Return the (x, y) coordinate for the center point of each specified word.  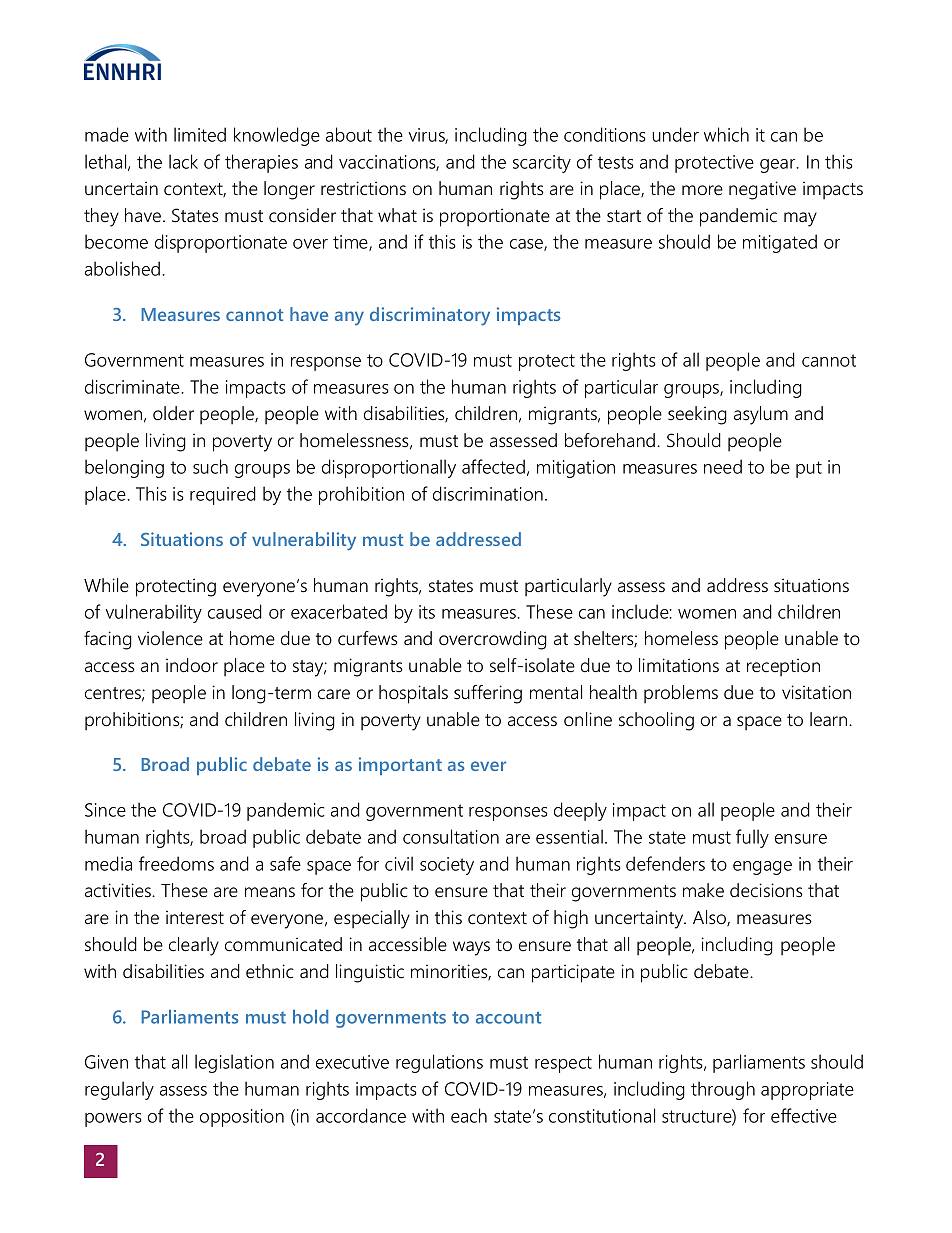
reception (783, 667)
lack (183, 161)
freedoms (176, 863)
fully (752, 838)
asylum (761, 415)
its (427, 612)
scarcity (542, 164)
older (173, 413)
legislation (234, 1063)
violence (170, 638)
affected (493, 466)
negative (762, 190)
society (447, 866)
